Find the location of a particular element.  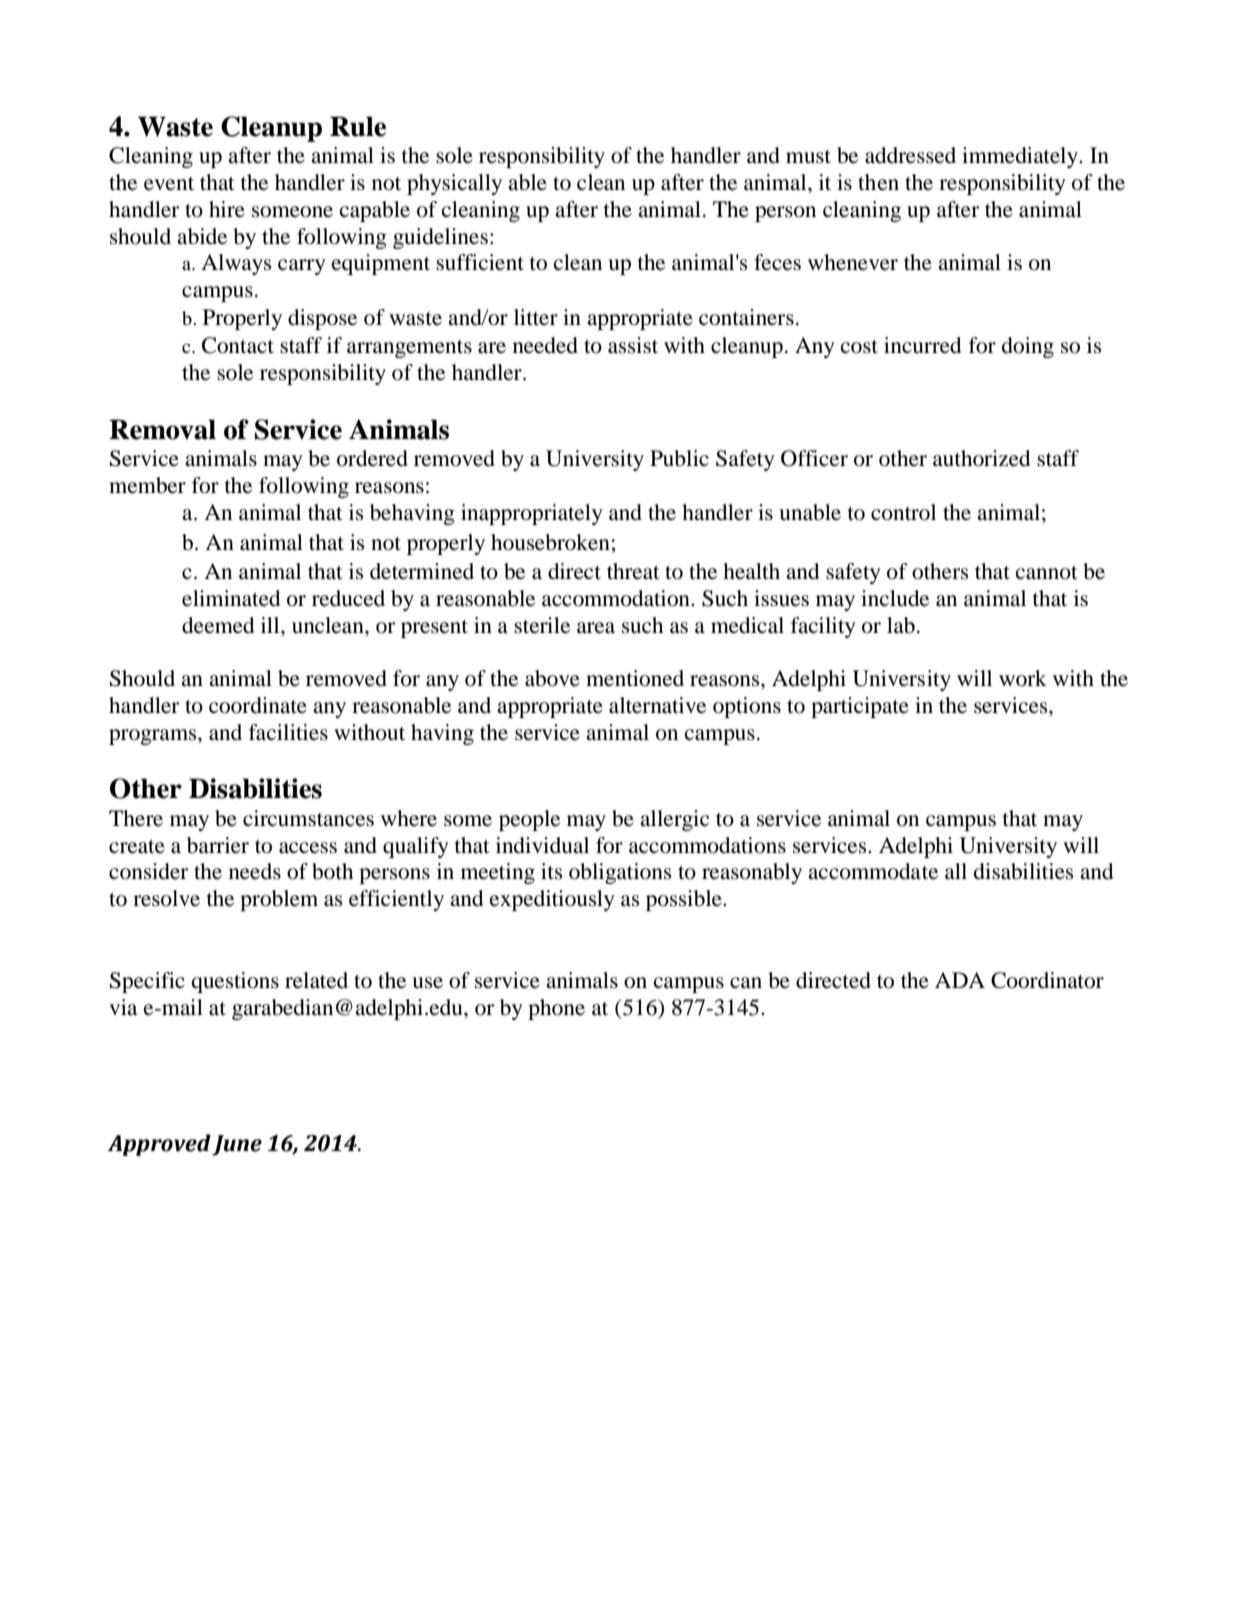

June is located at coordinates (237, 1145).
